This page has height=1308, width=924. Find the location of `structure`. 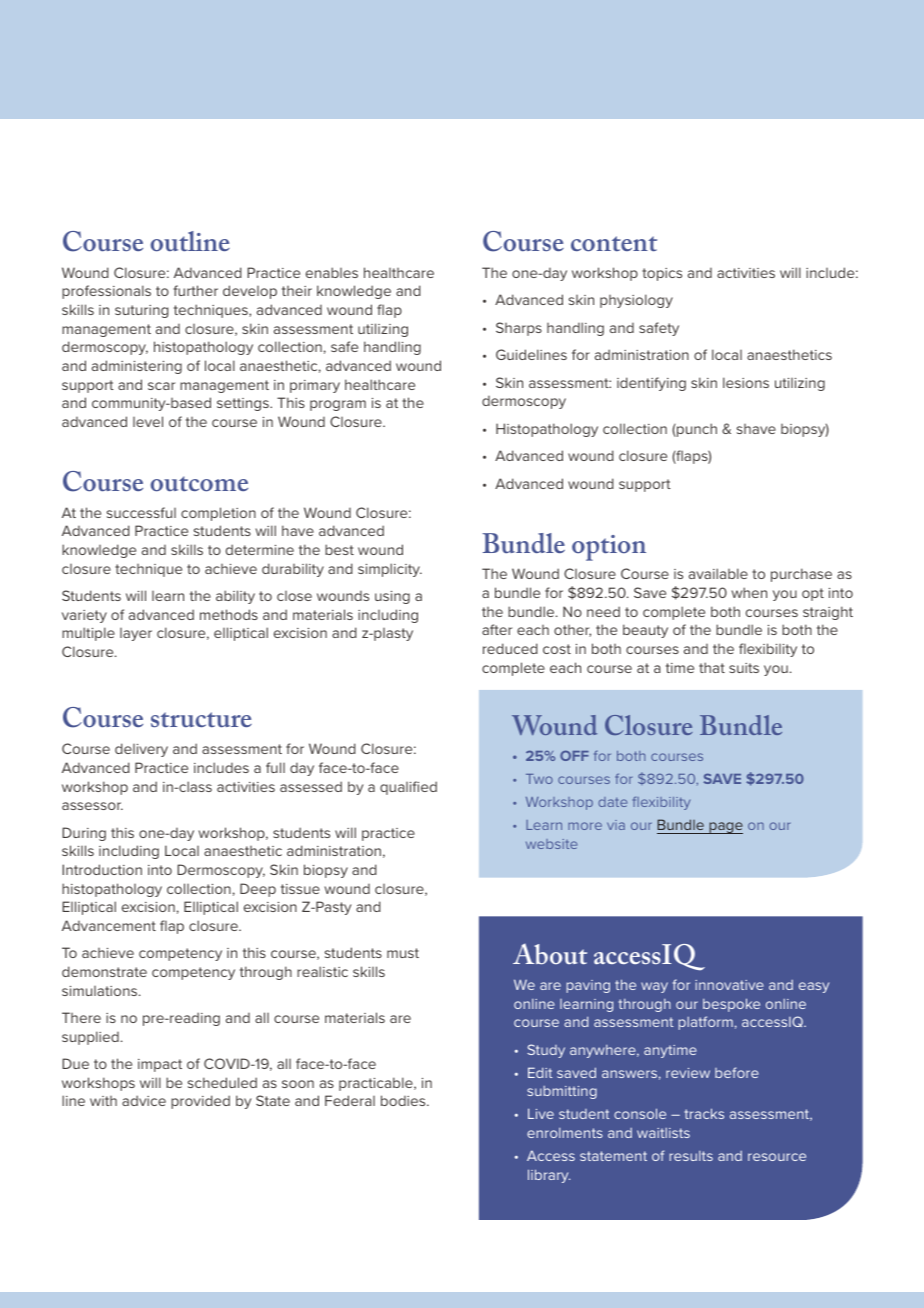

structure is located at coordinates (201, 719).
